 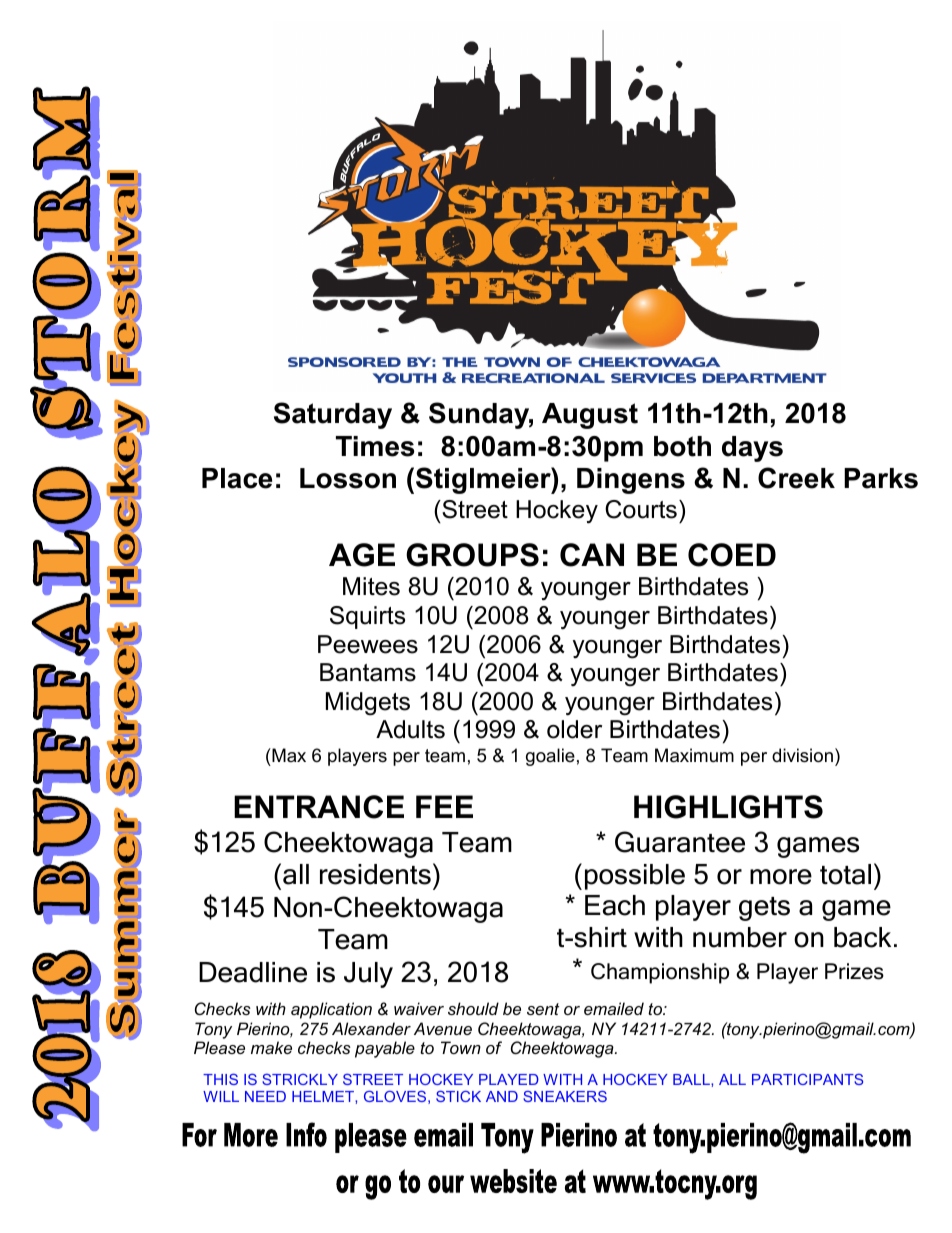 What do you see at coordinates (732, 555) in the screenshot?
I see `COED` at bounding box center [732, 555].
